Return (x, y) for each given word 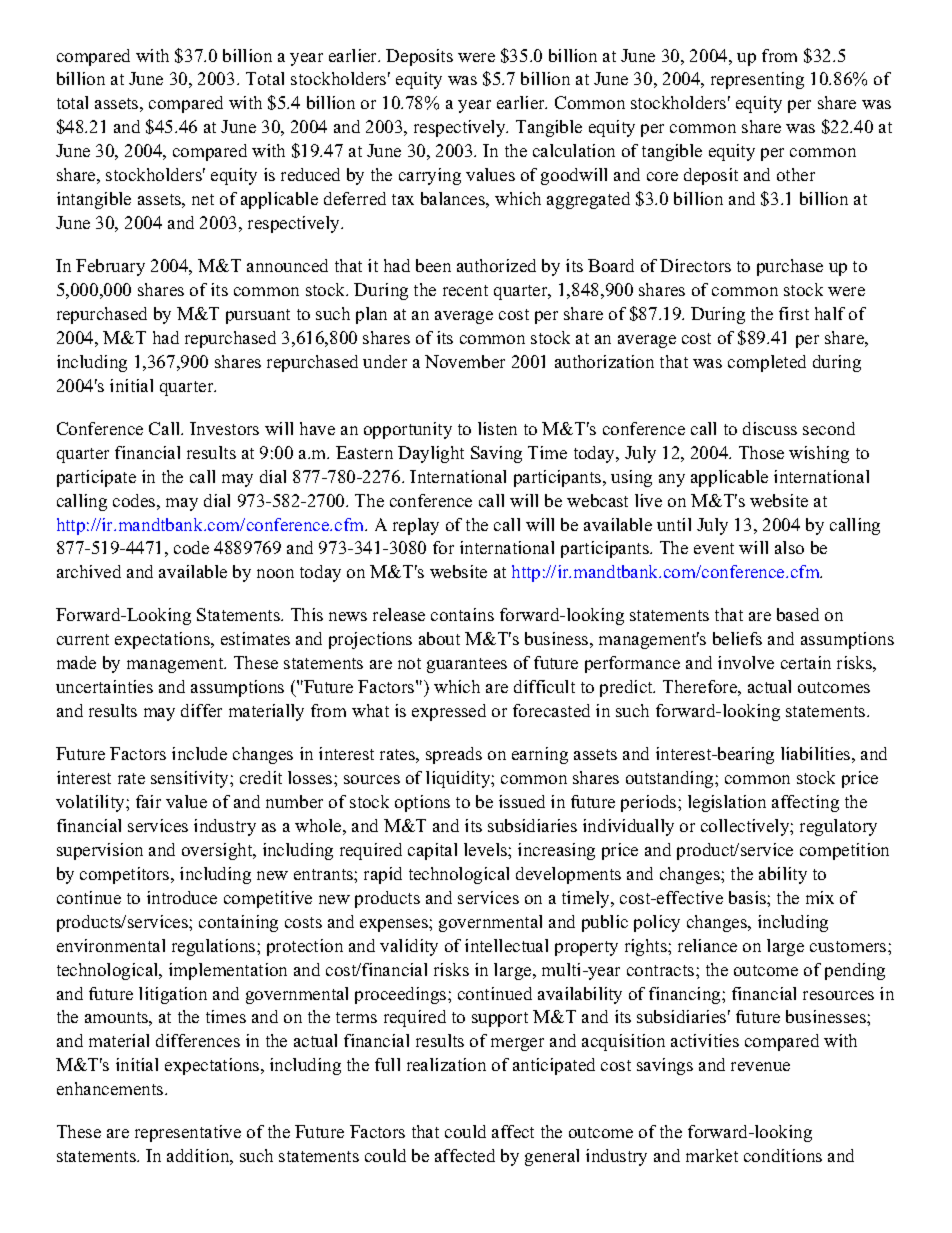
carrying (430, 176)
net (203, 199)
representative (188, 1133)
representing (757, 80)
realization (446, 1064)
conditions (783, 1155)
